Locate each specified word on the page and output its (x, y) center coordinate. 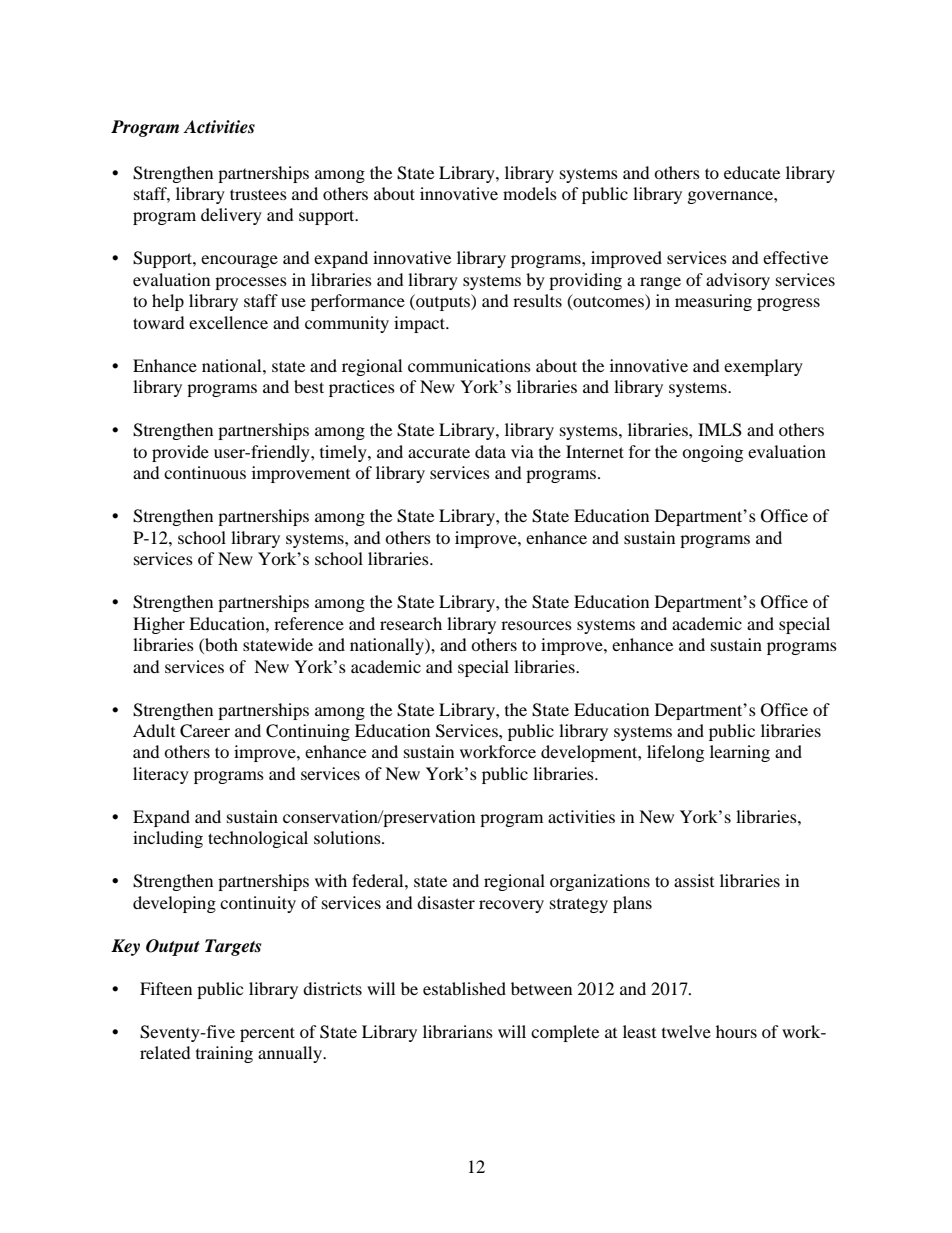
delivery (231, 216)
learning (740, 753)
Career (205, 731)
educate (752, 172)
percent (267, 1034)
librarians (458, 1031)
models (530, 193)
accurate (439, 452)
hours (736, 1031)
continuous (205, 472)
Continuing (308, 732)
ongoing (712, 453)
